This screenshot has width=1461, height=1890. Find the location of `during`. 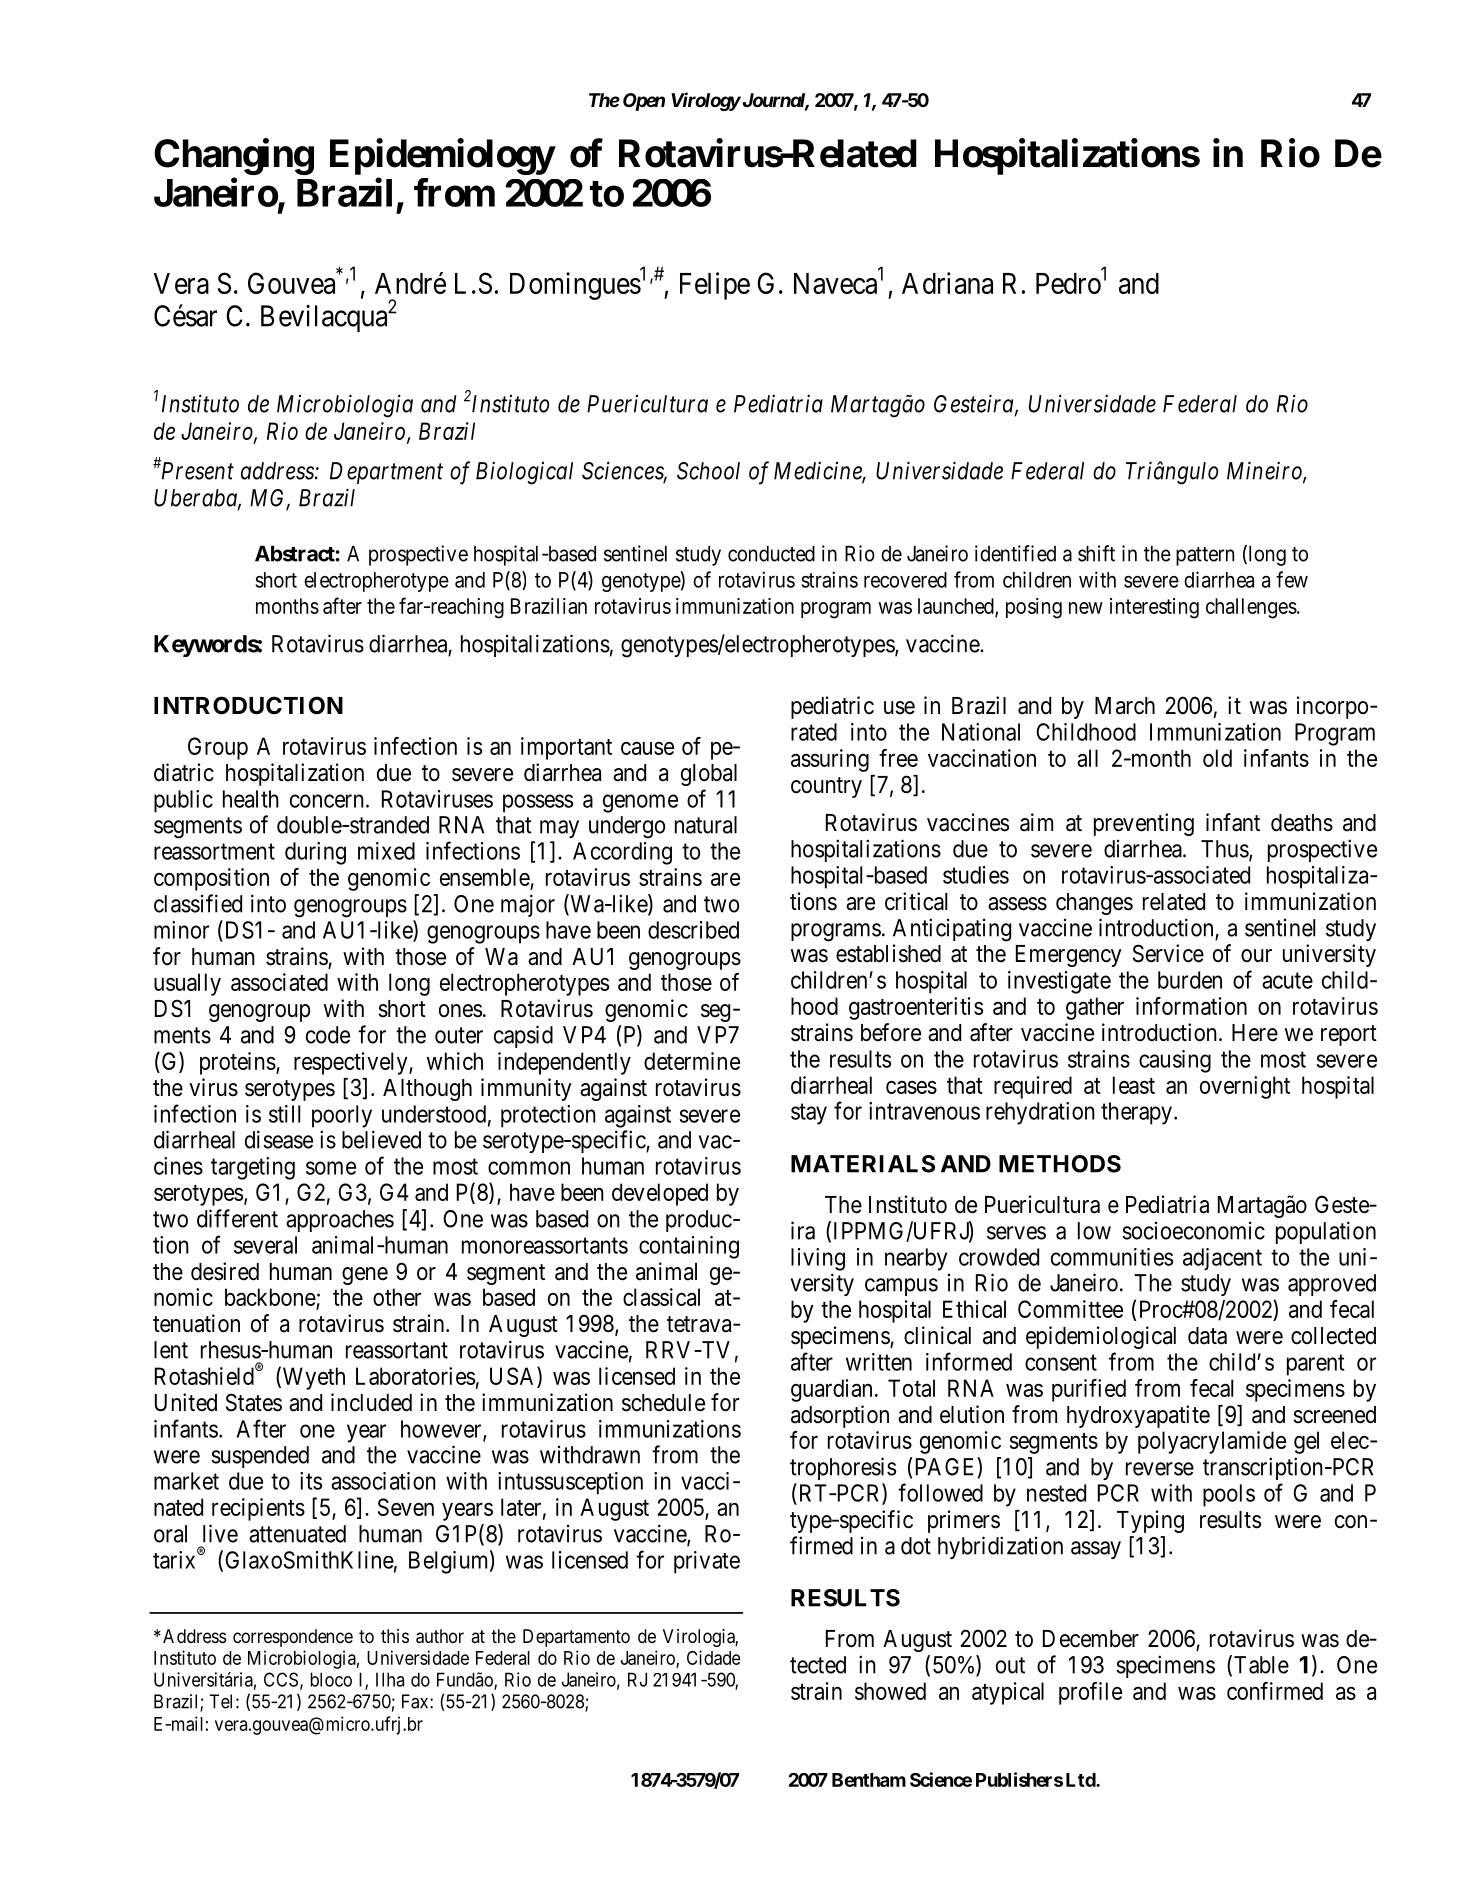

during is located at coordinates (315, 853).
